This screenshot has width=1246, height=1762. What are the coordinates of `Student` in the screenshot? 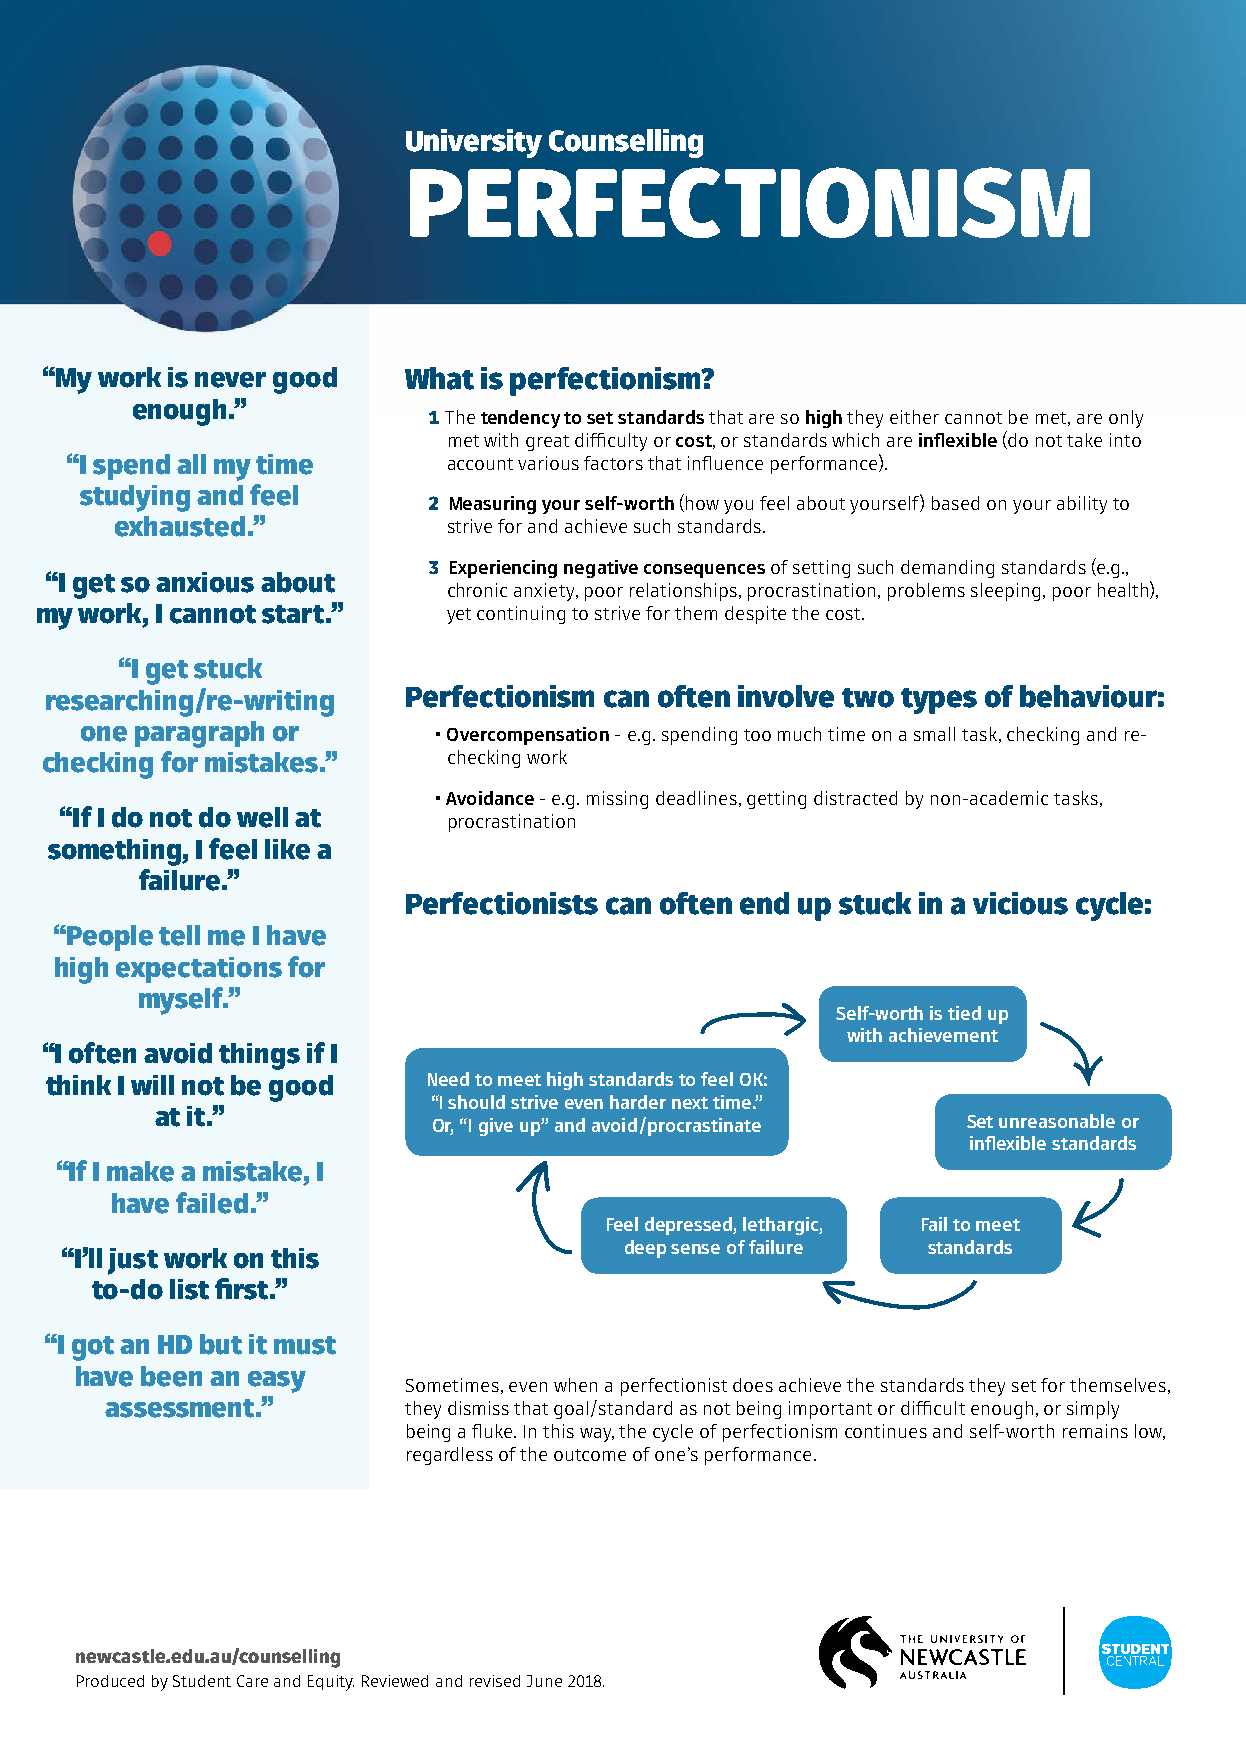 It's located at (202, 1681).
